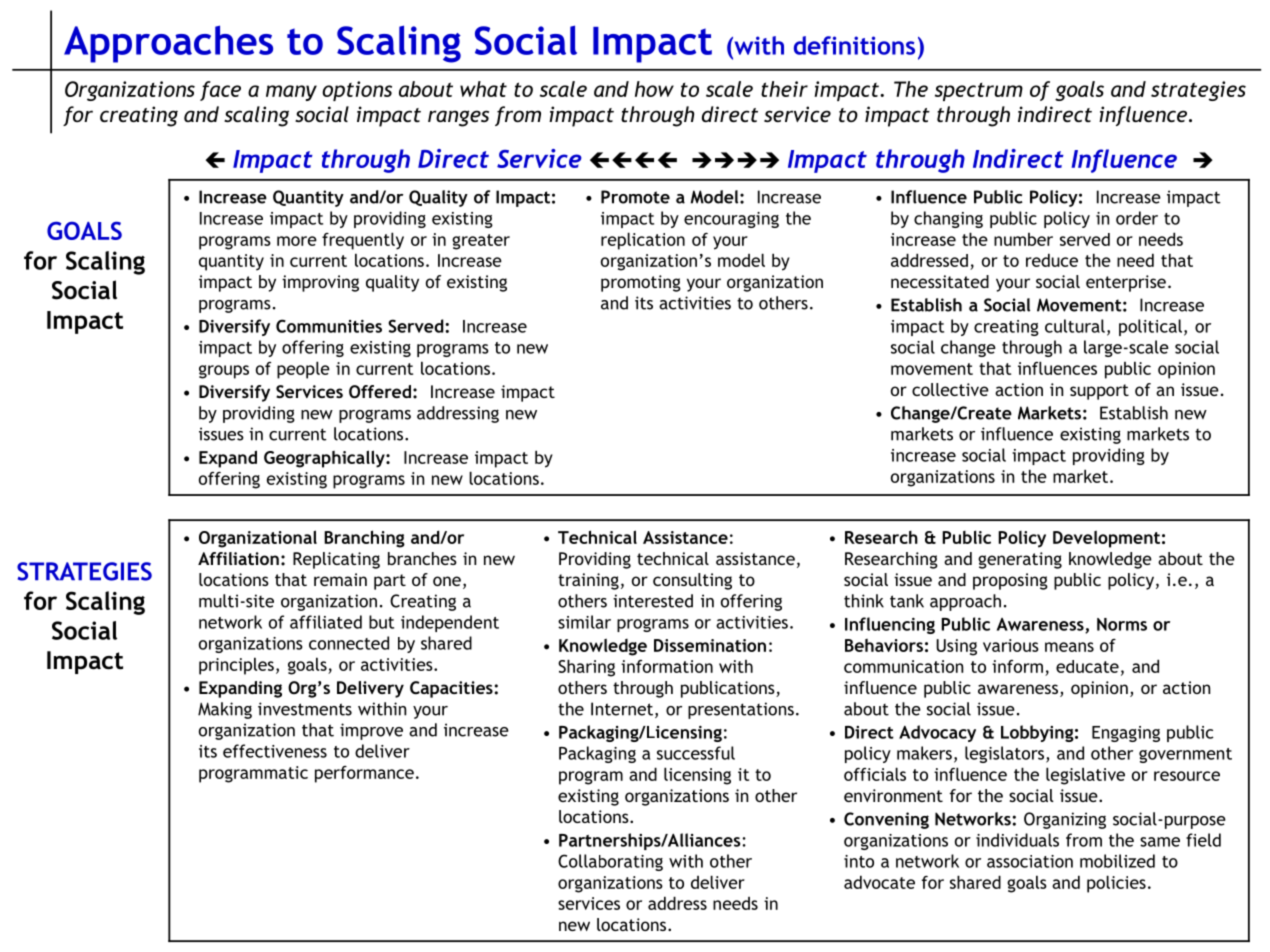  I want to click on mobilized, so click(1117, 861).
